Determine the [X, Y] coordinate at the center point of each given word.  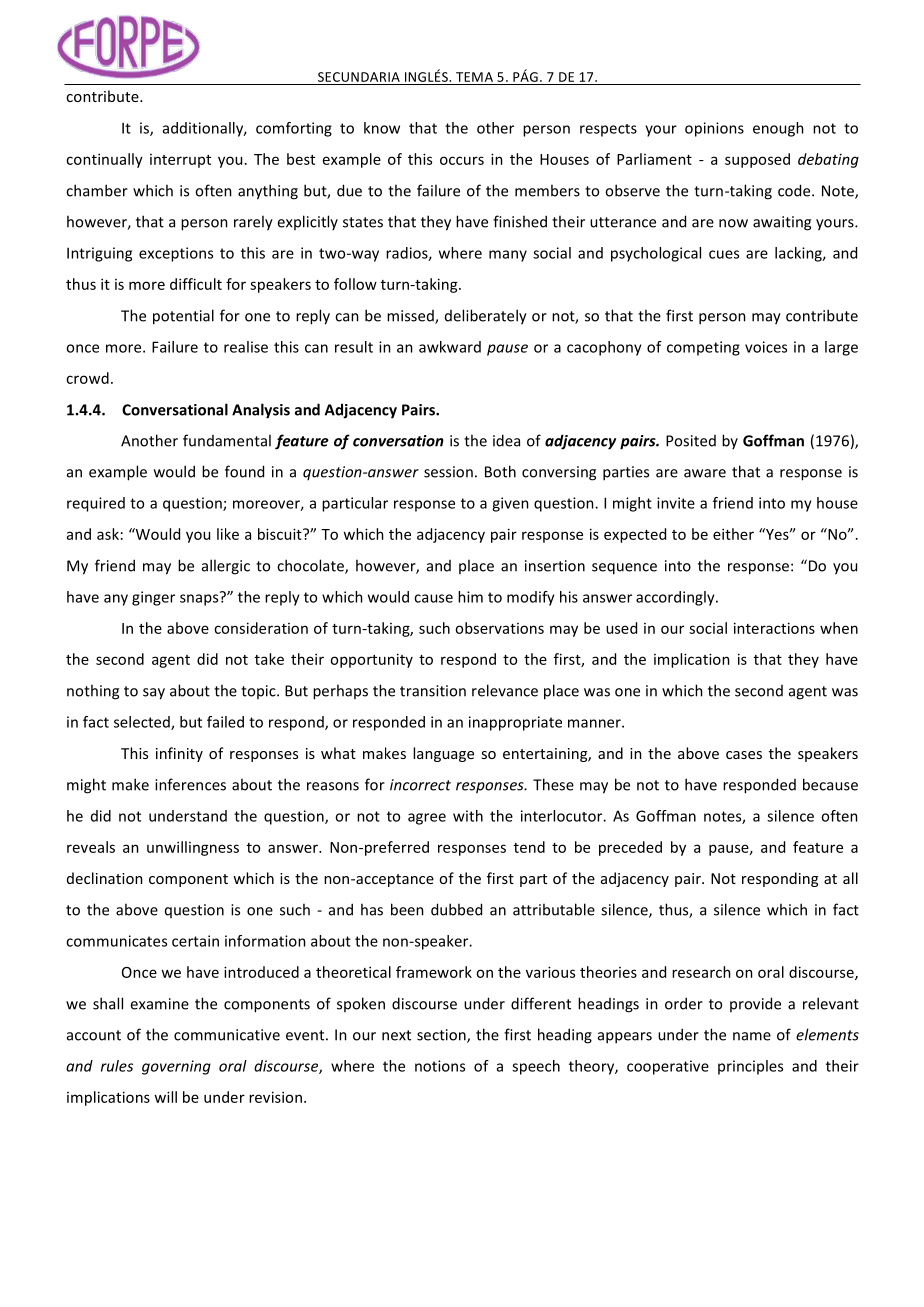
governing [176, 1067]
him [470, 597]
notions [440, 1066]
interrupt [180, 161]
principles [750, 1067]
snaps [200, 599]
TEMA [474, 77]
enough [778, 129]
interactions [774, 628]
